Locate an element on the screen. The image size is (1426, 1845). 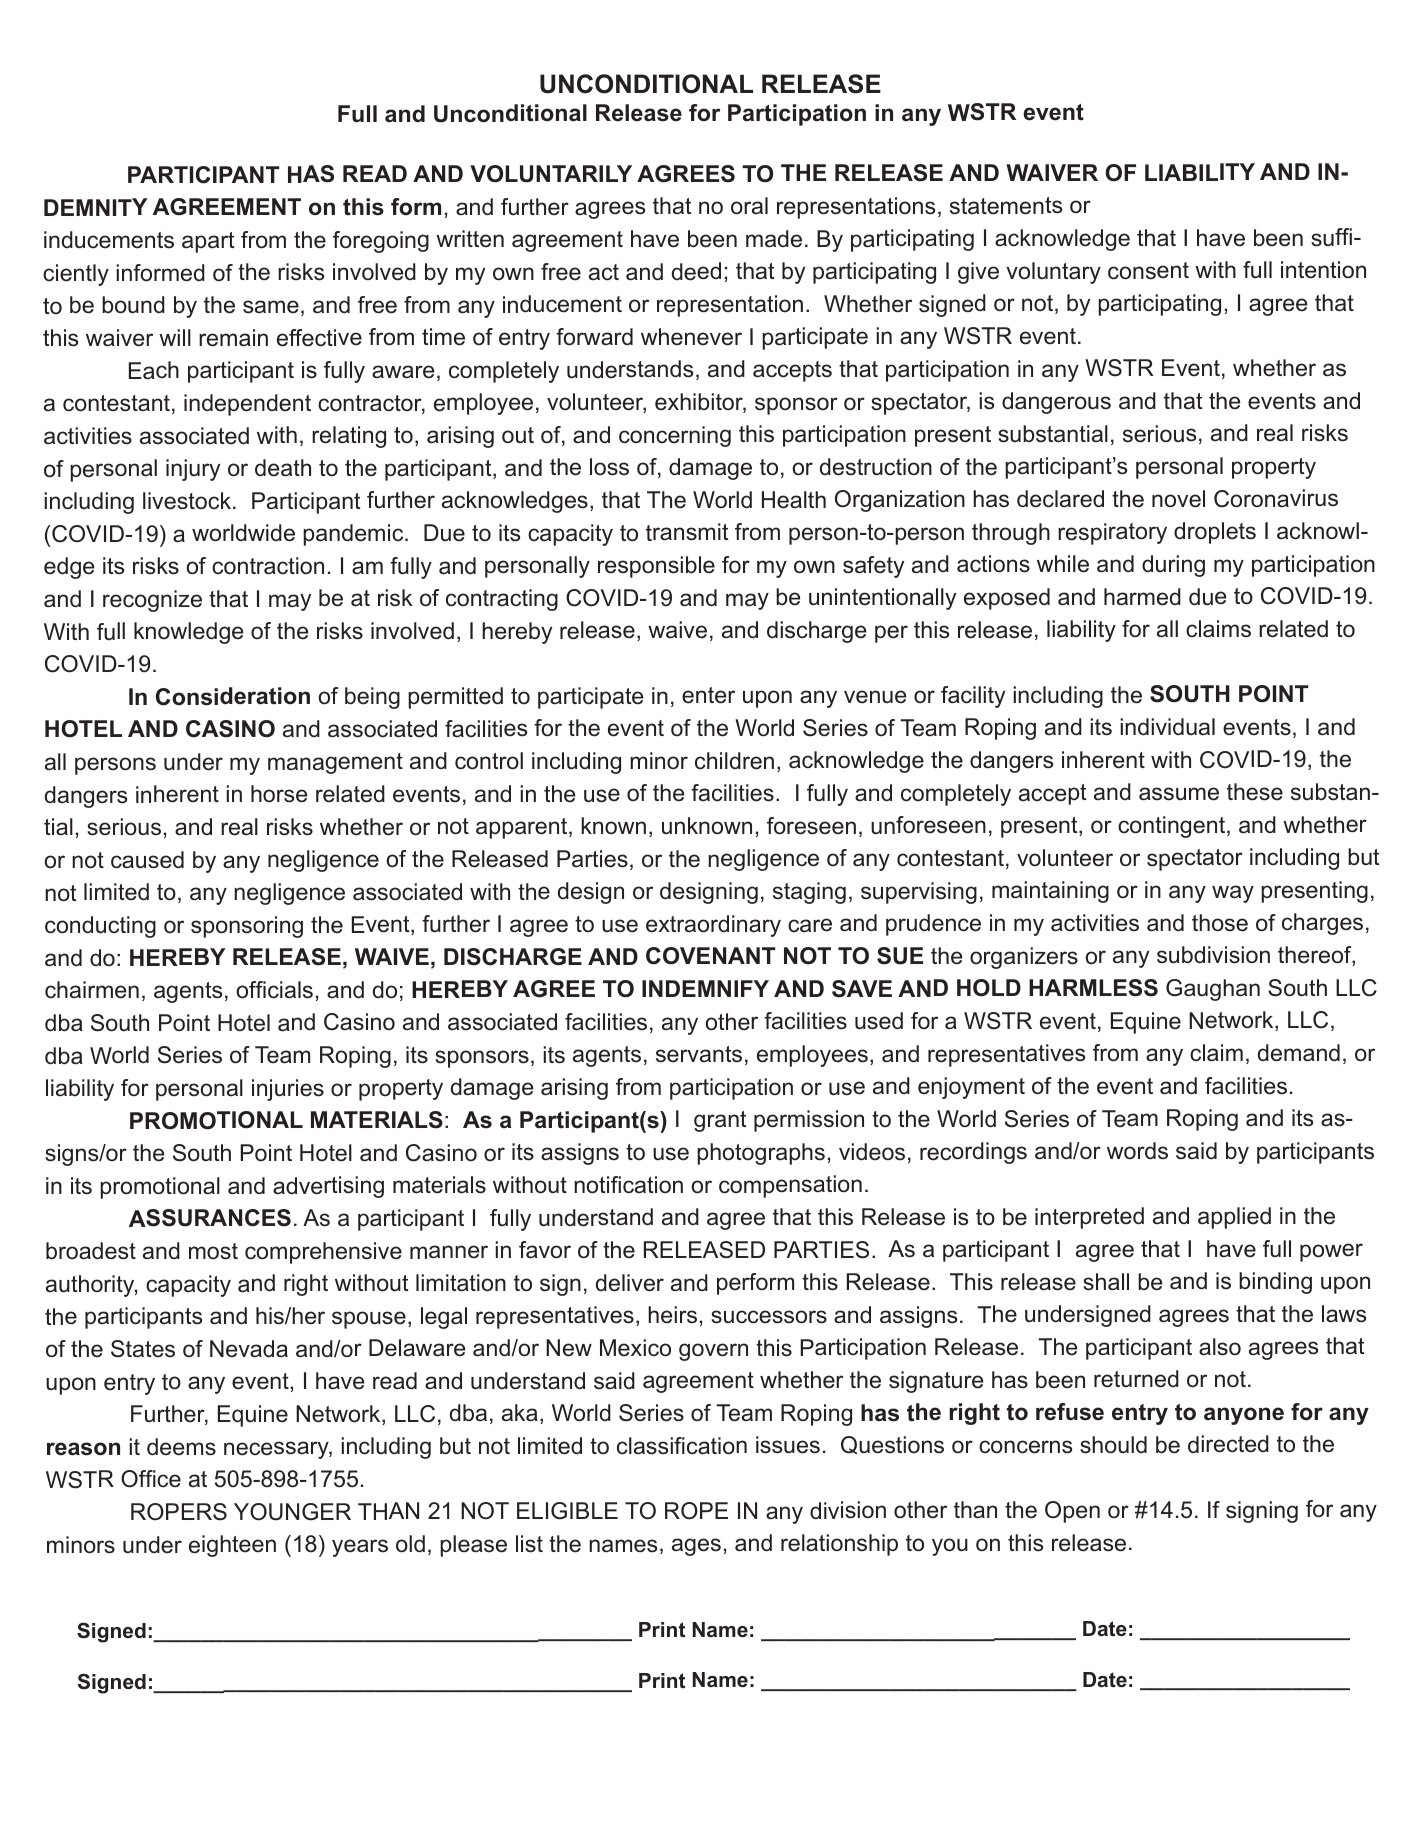
transmit is located at coordinates (687, 532).
